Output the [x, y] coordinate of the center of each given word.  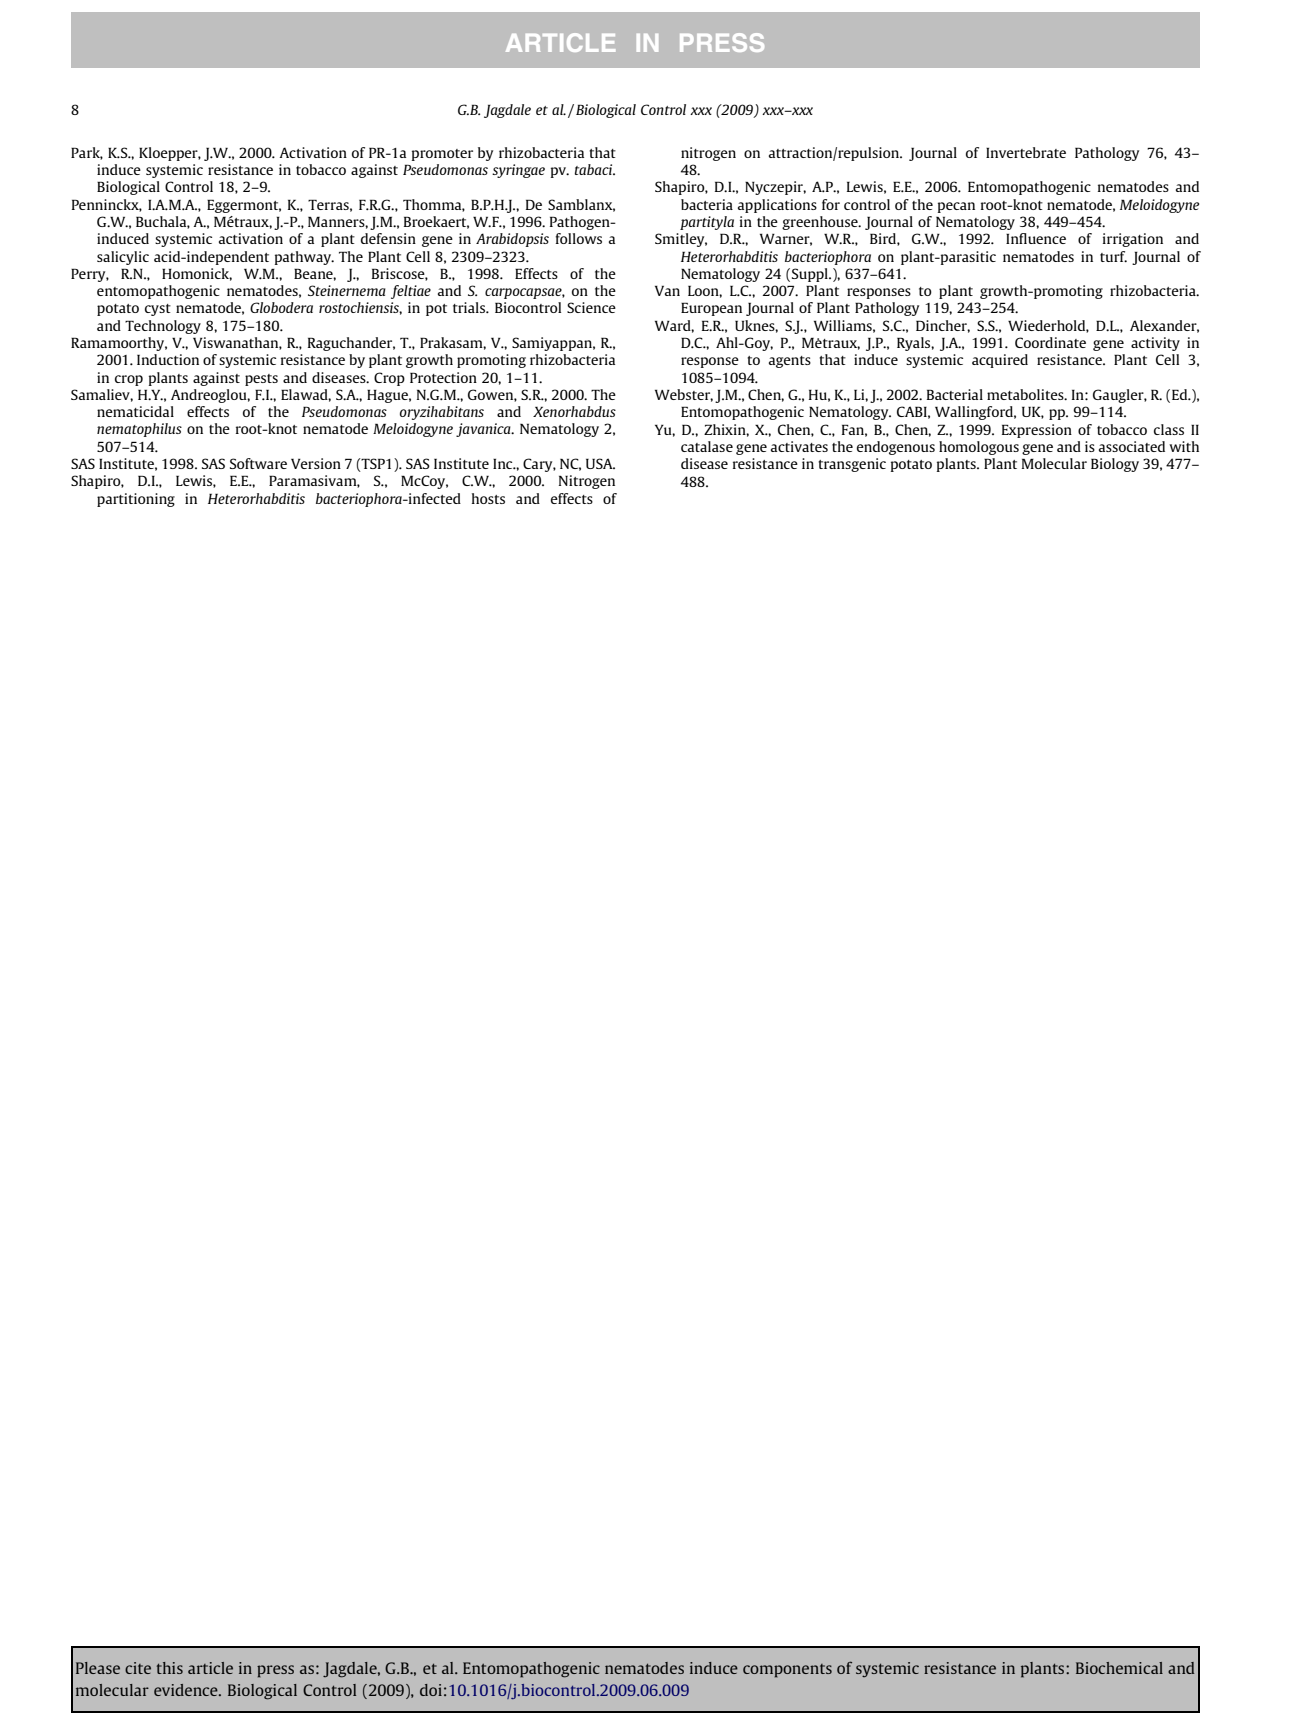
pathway [304, 258]
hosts [488, 498]
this [170, 1668]
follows [579, 238]
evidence [187, 1690]
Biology [1115, 465]
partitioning [136, 500]
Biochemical [1119, 1668]
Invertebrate [1026, 152]
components [787, 1671]
